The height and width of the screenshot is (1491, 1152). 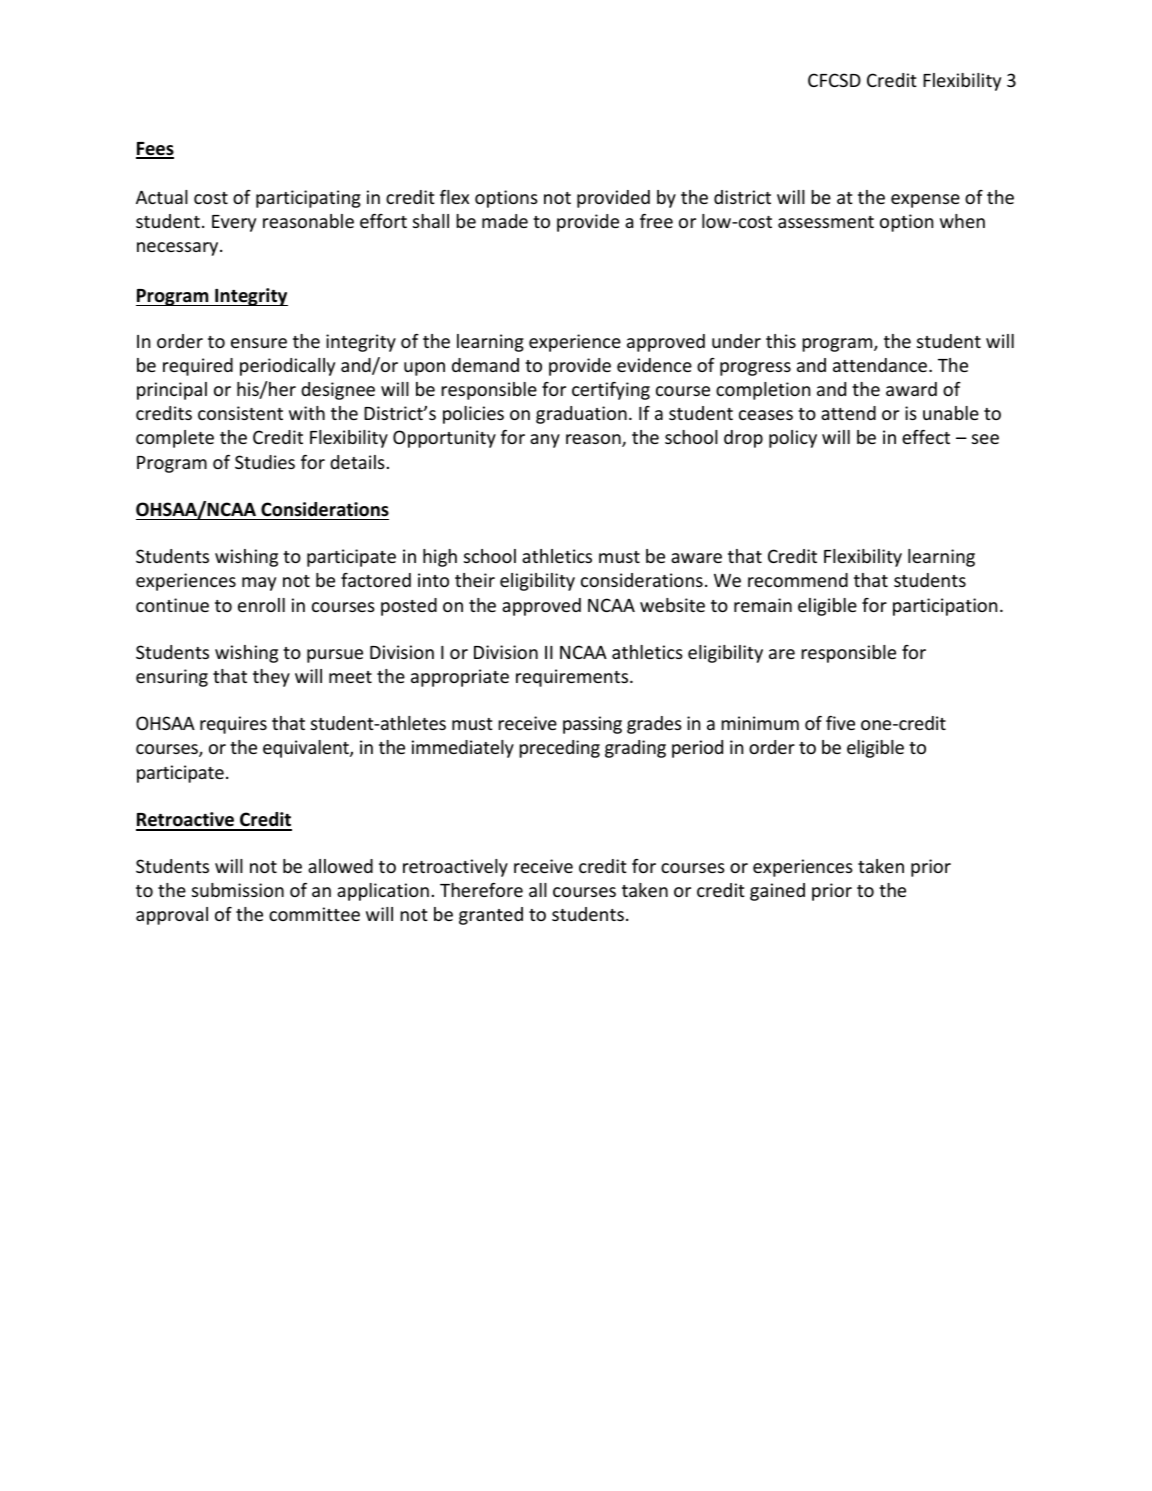 I want to click on submission, so click(x=238, y=890).
